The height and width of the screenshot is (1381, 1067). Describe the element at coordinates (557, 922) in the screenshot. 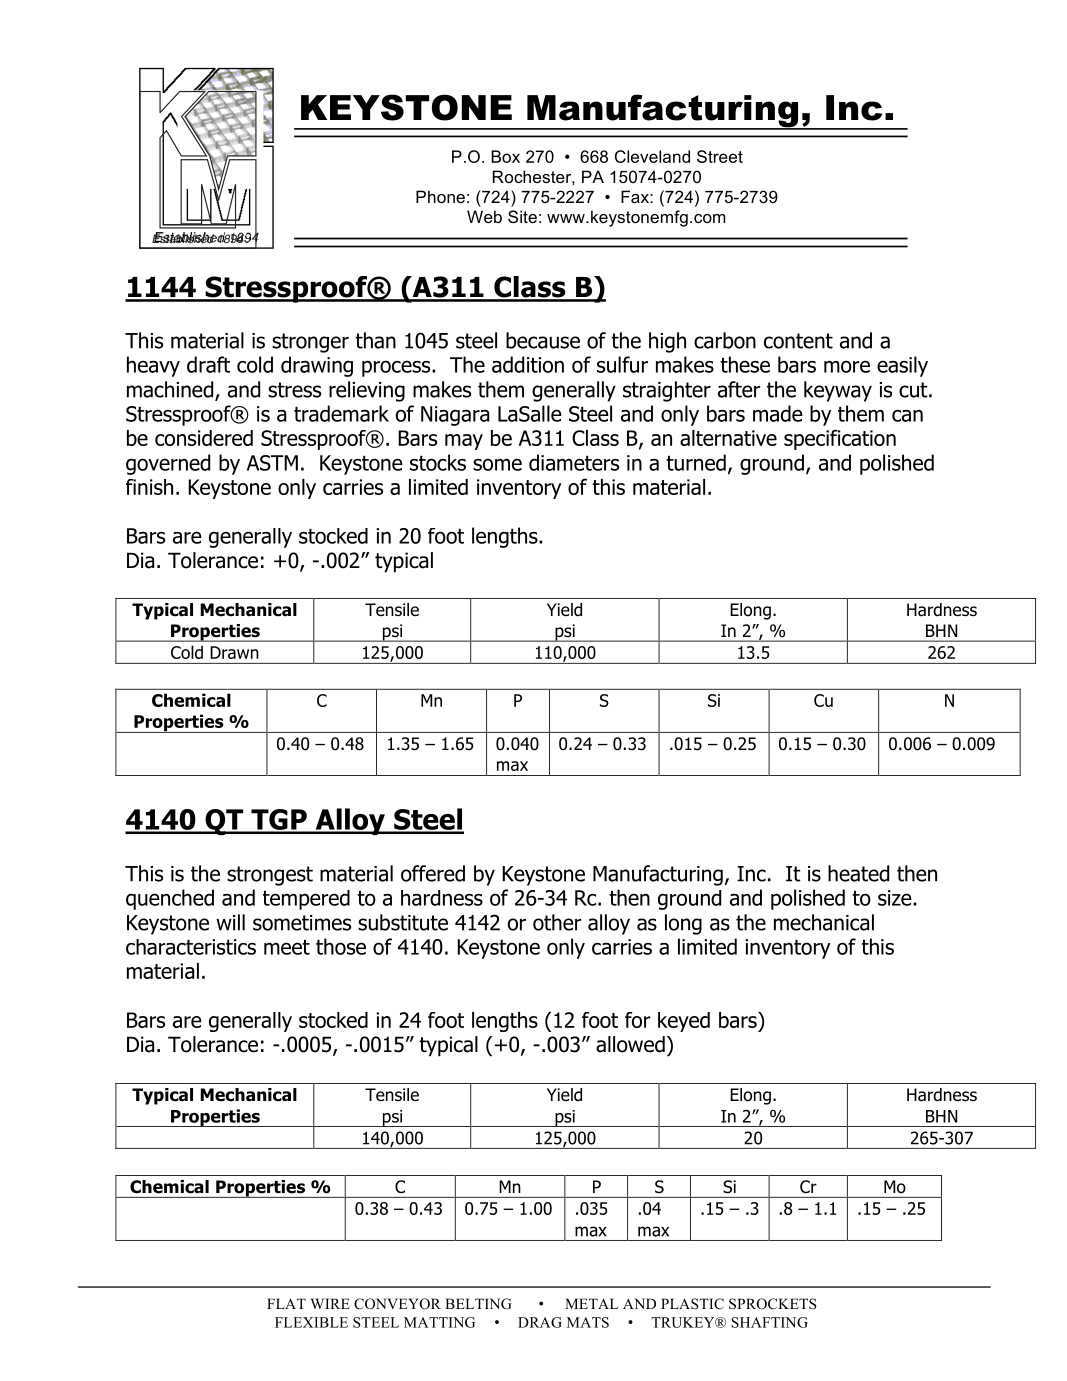

I see `other` at that location.
